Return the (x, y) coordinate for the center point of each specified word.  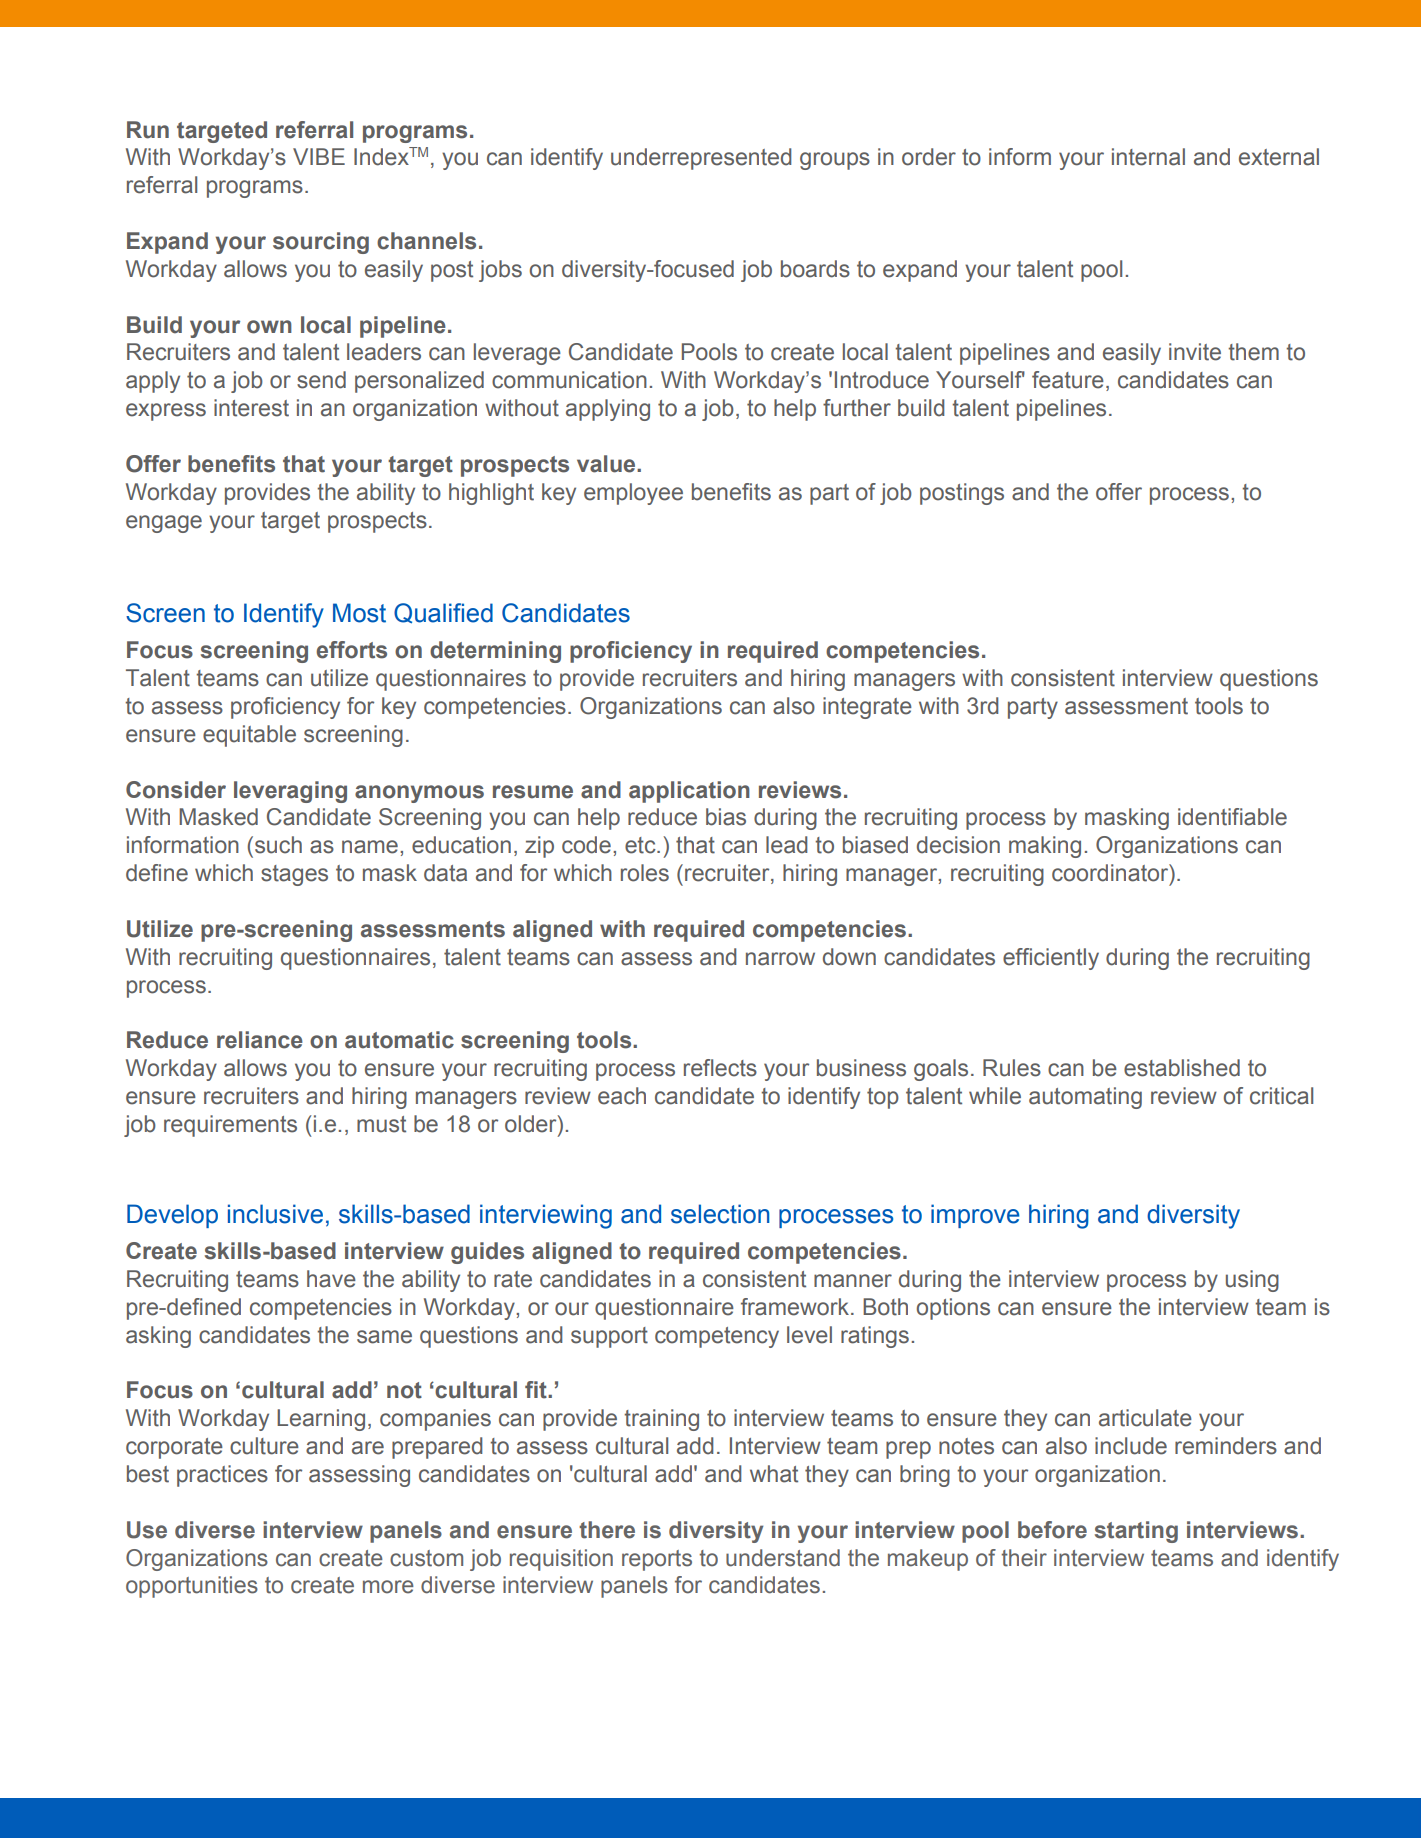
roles (645, 873)
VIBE (319, 156)
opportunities (192, 1587)
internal (1148, 157)
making (1045, 847)
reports (657, 1560)
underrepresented (701, 159)
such (278, 845)
